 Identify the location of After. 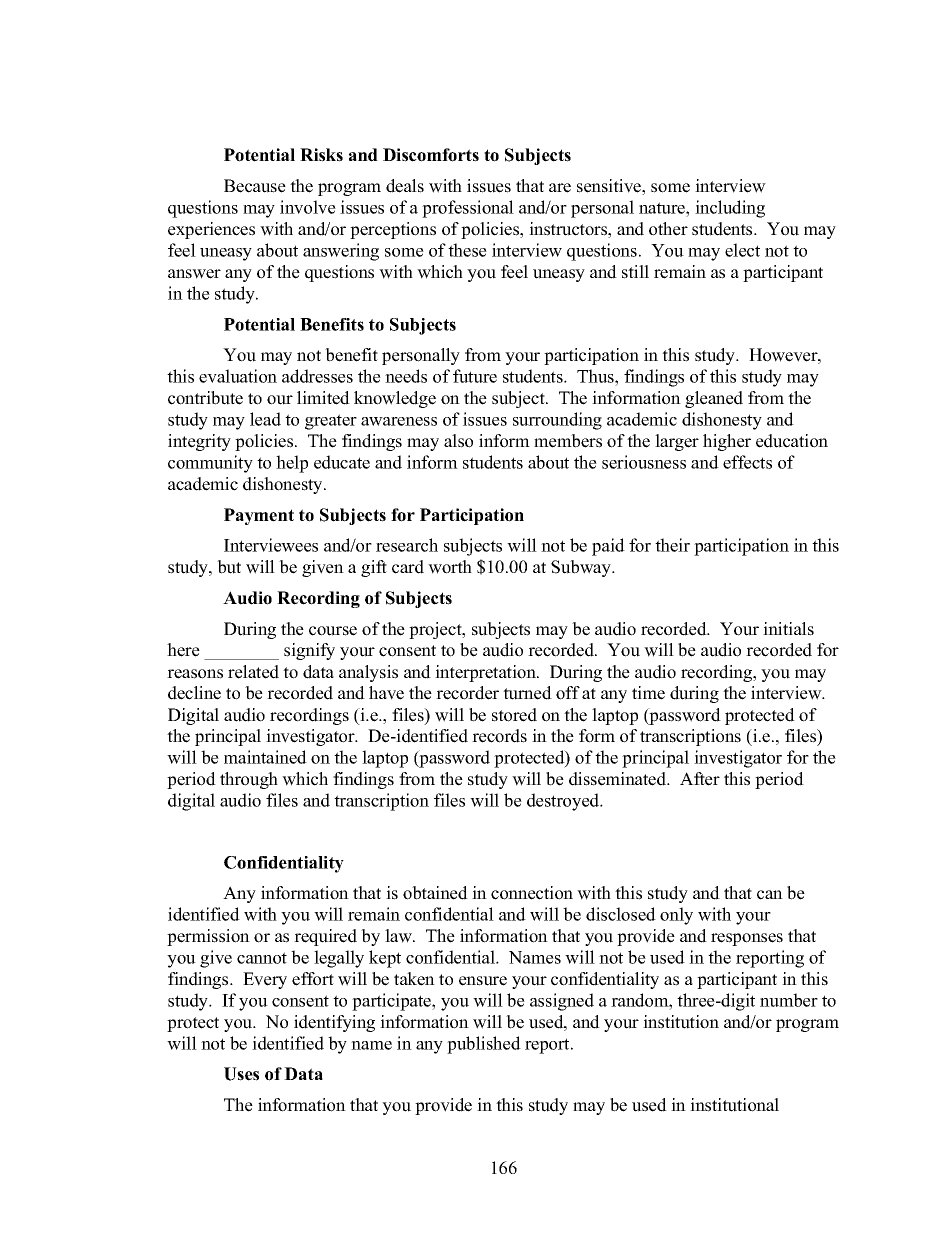
(700, 779).
